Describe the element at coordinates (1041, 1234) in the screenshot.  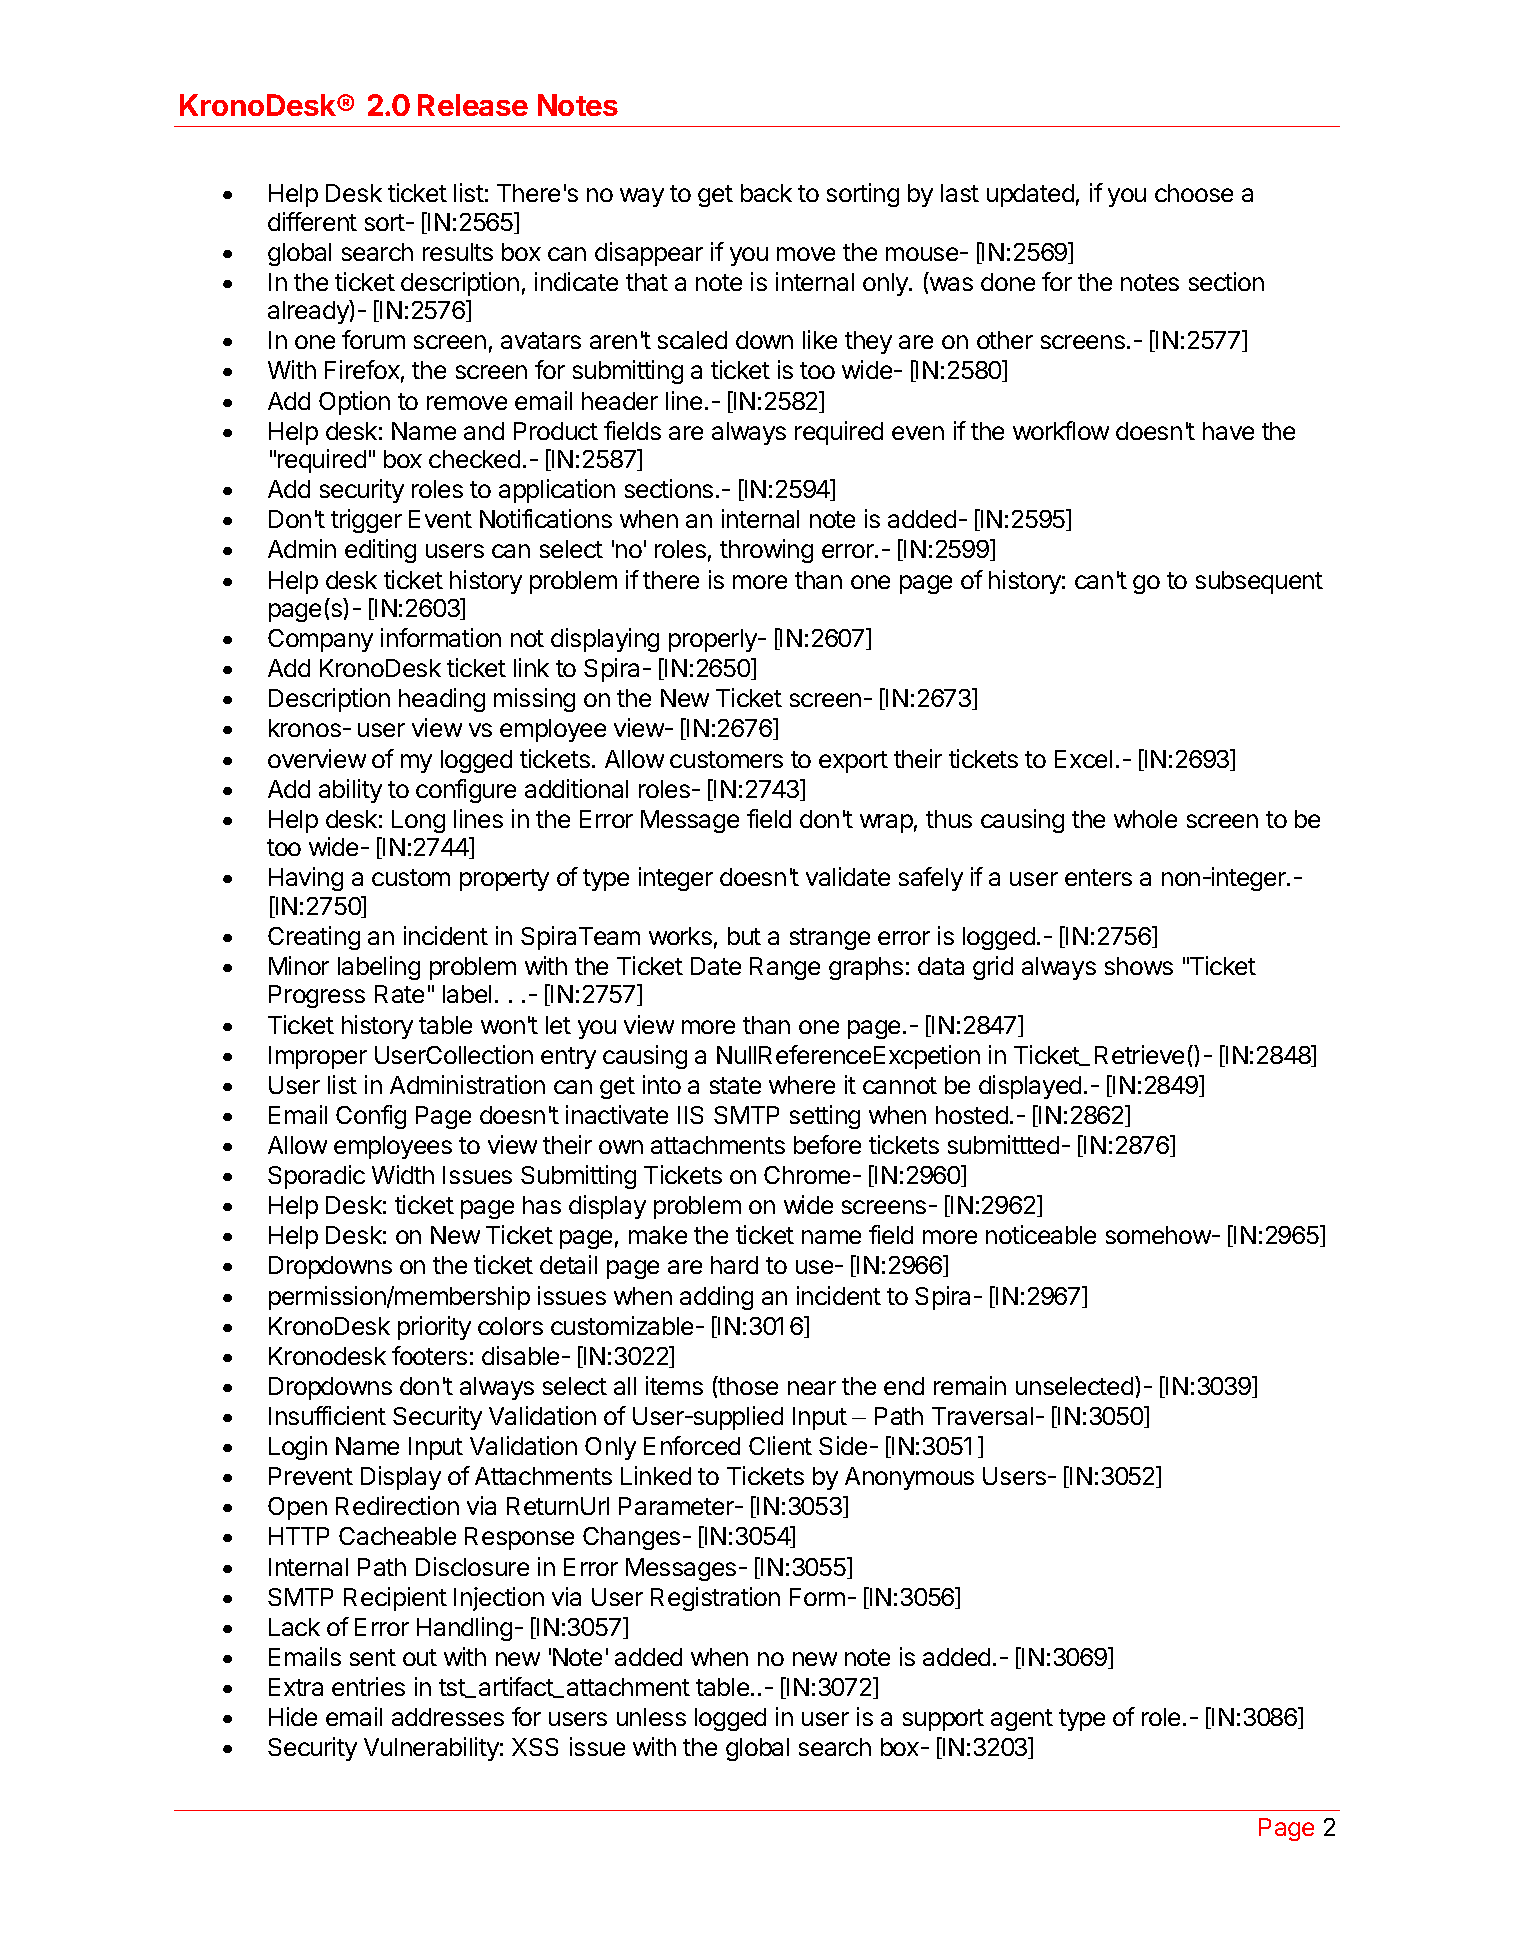
I see `noticeable` at that location.
